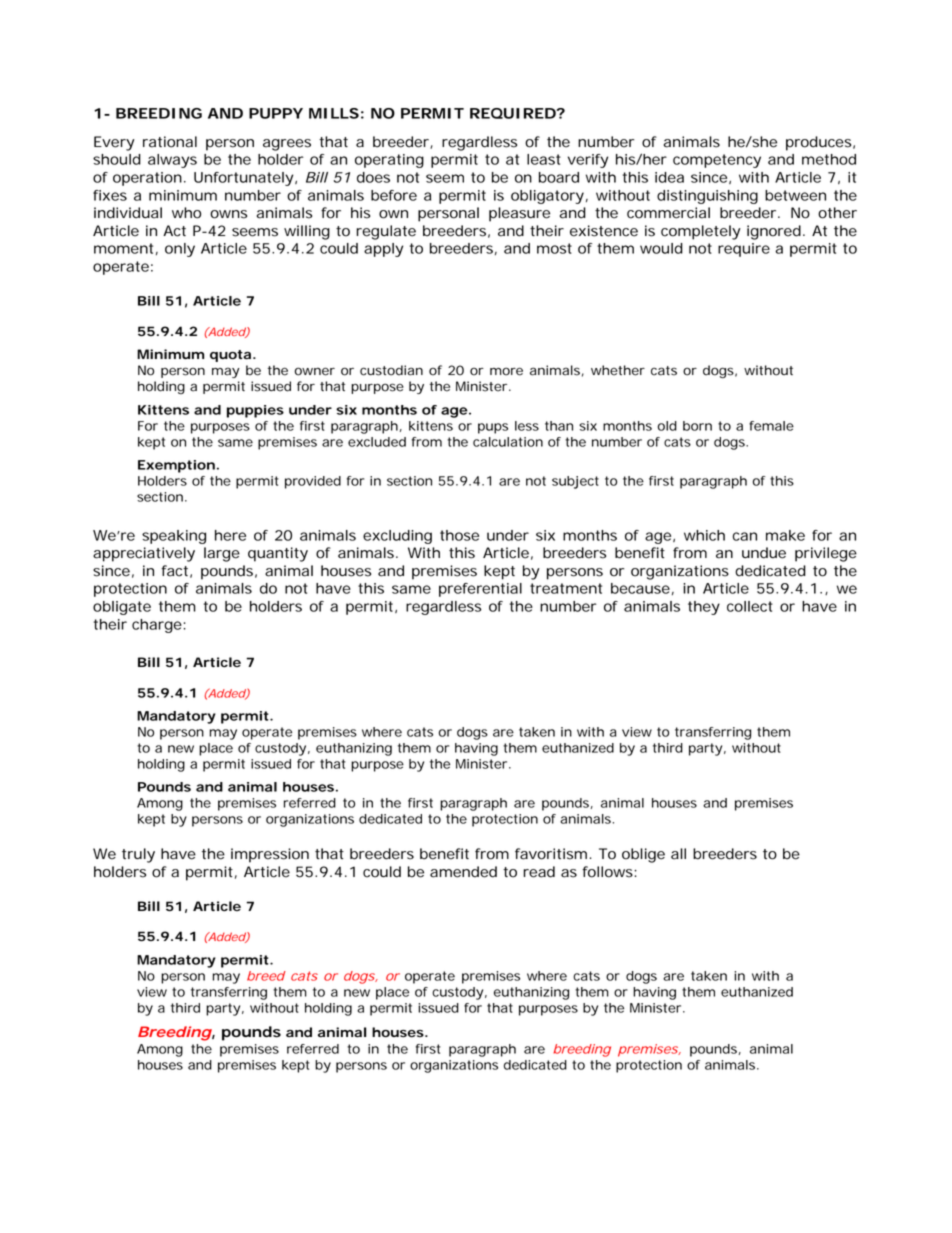  What do you see at coordinates (157, 626) in the image?
I see `charge` at bounding box center [157, 626].
